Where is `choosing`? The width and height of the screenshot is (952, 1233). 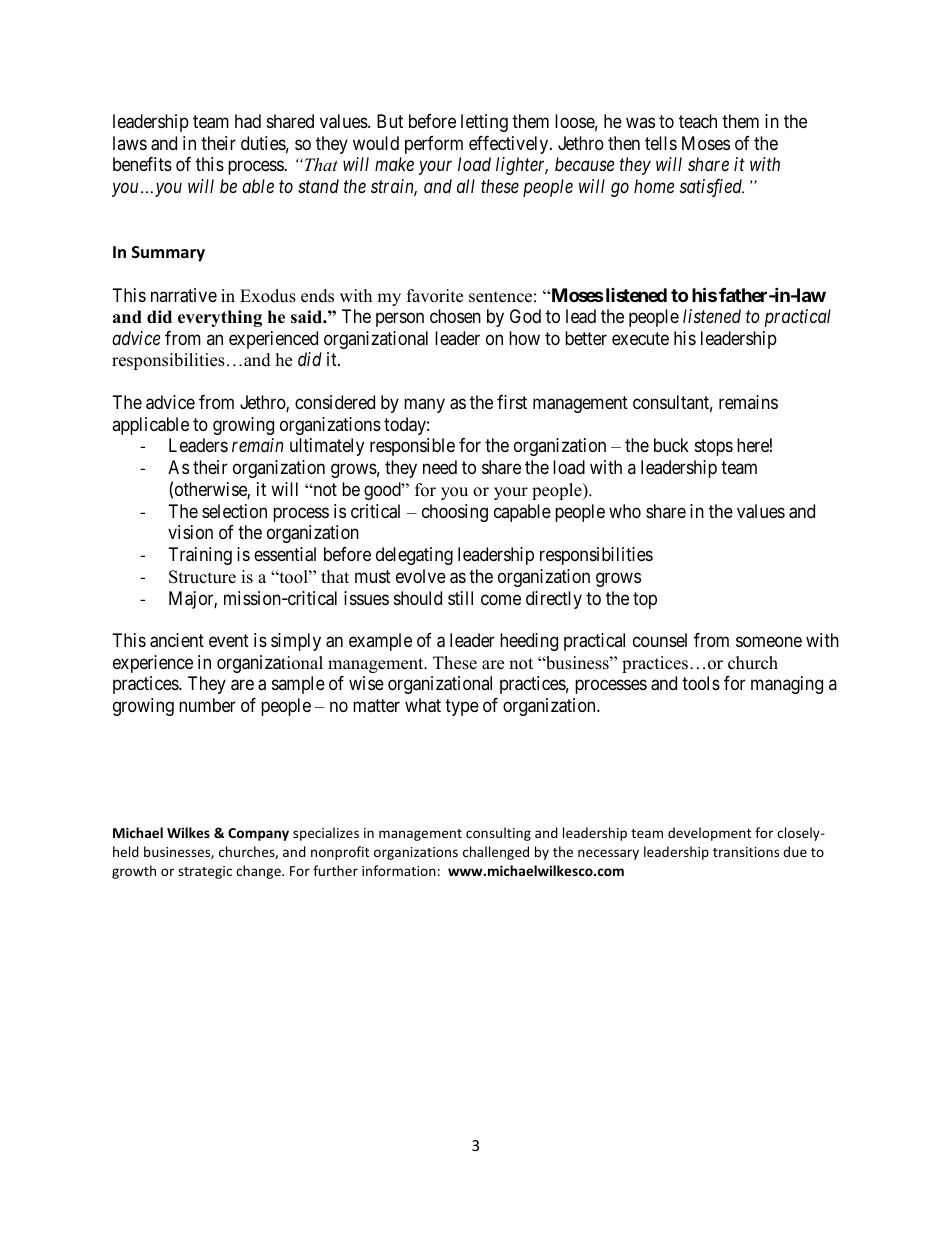
choosing is located at coordinates (455, 513).
